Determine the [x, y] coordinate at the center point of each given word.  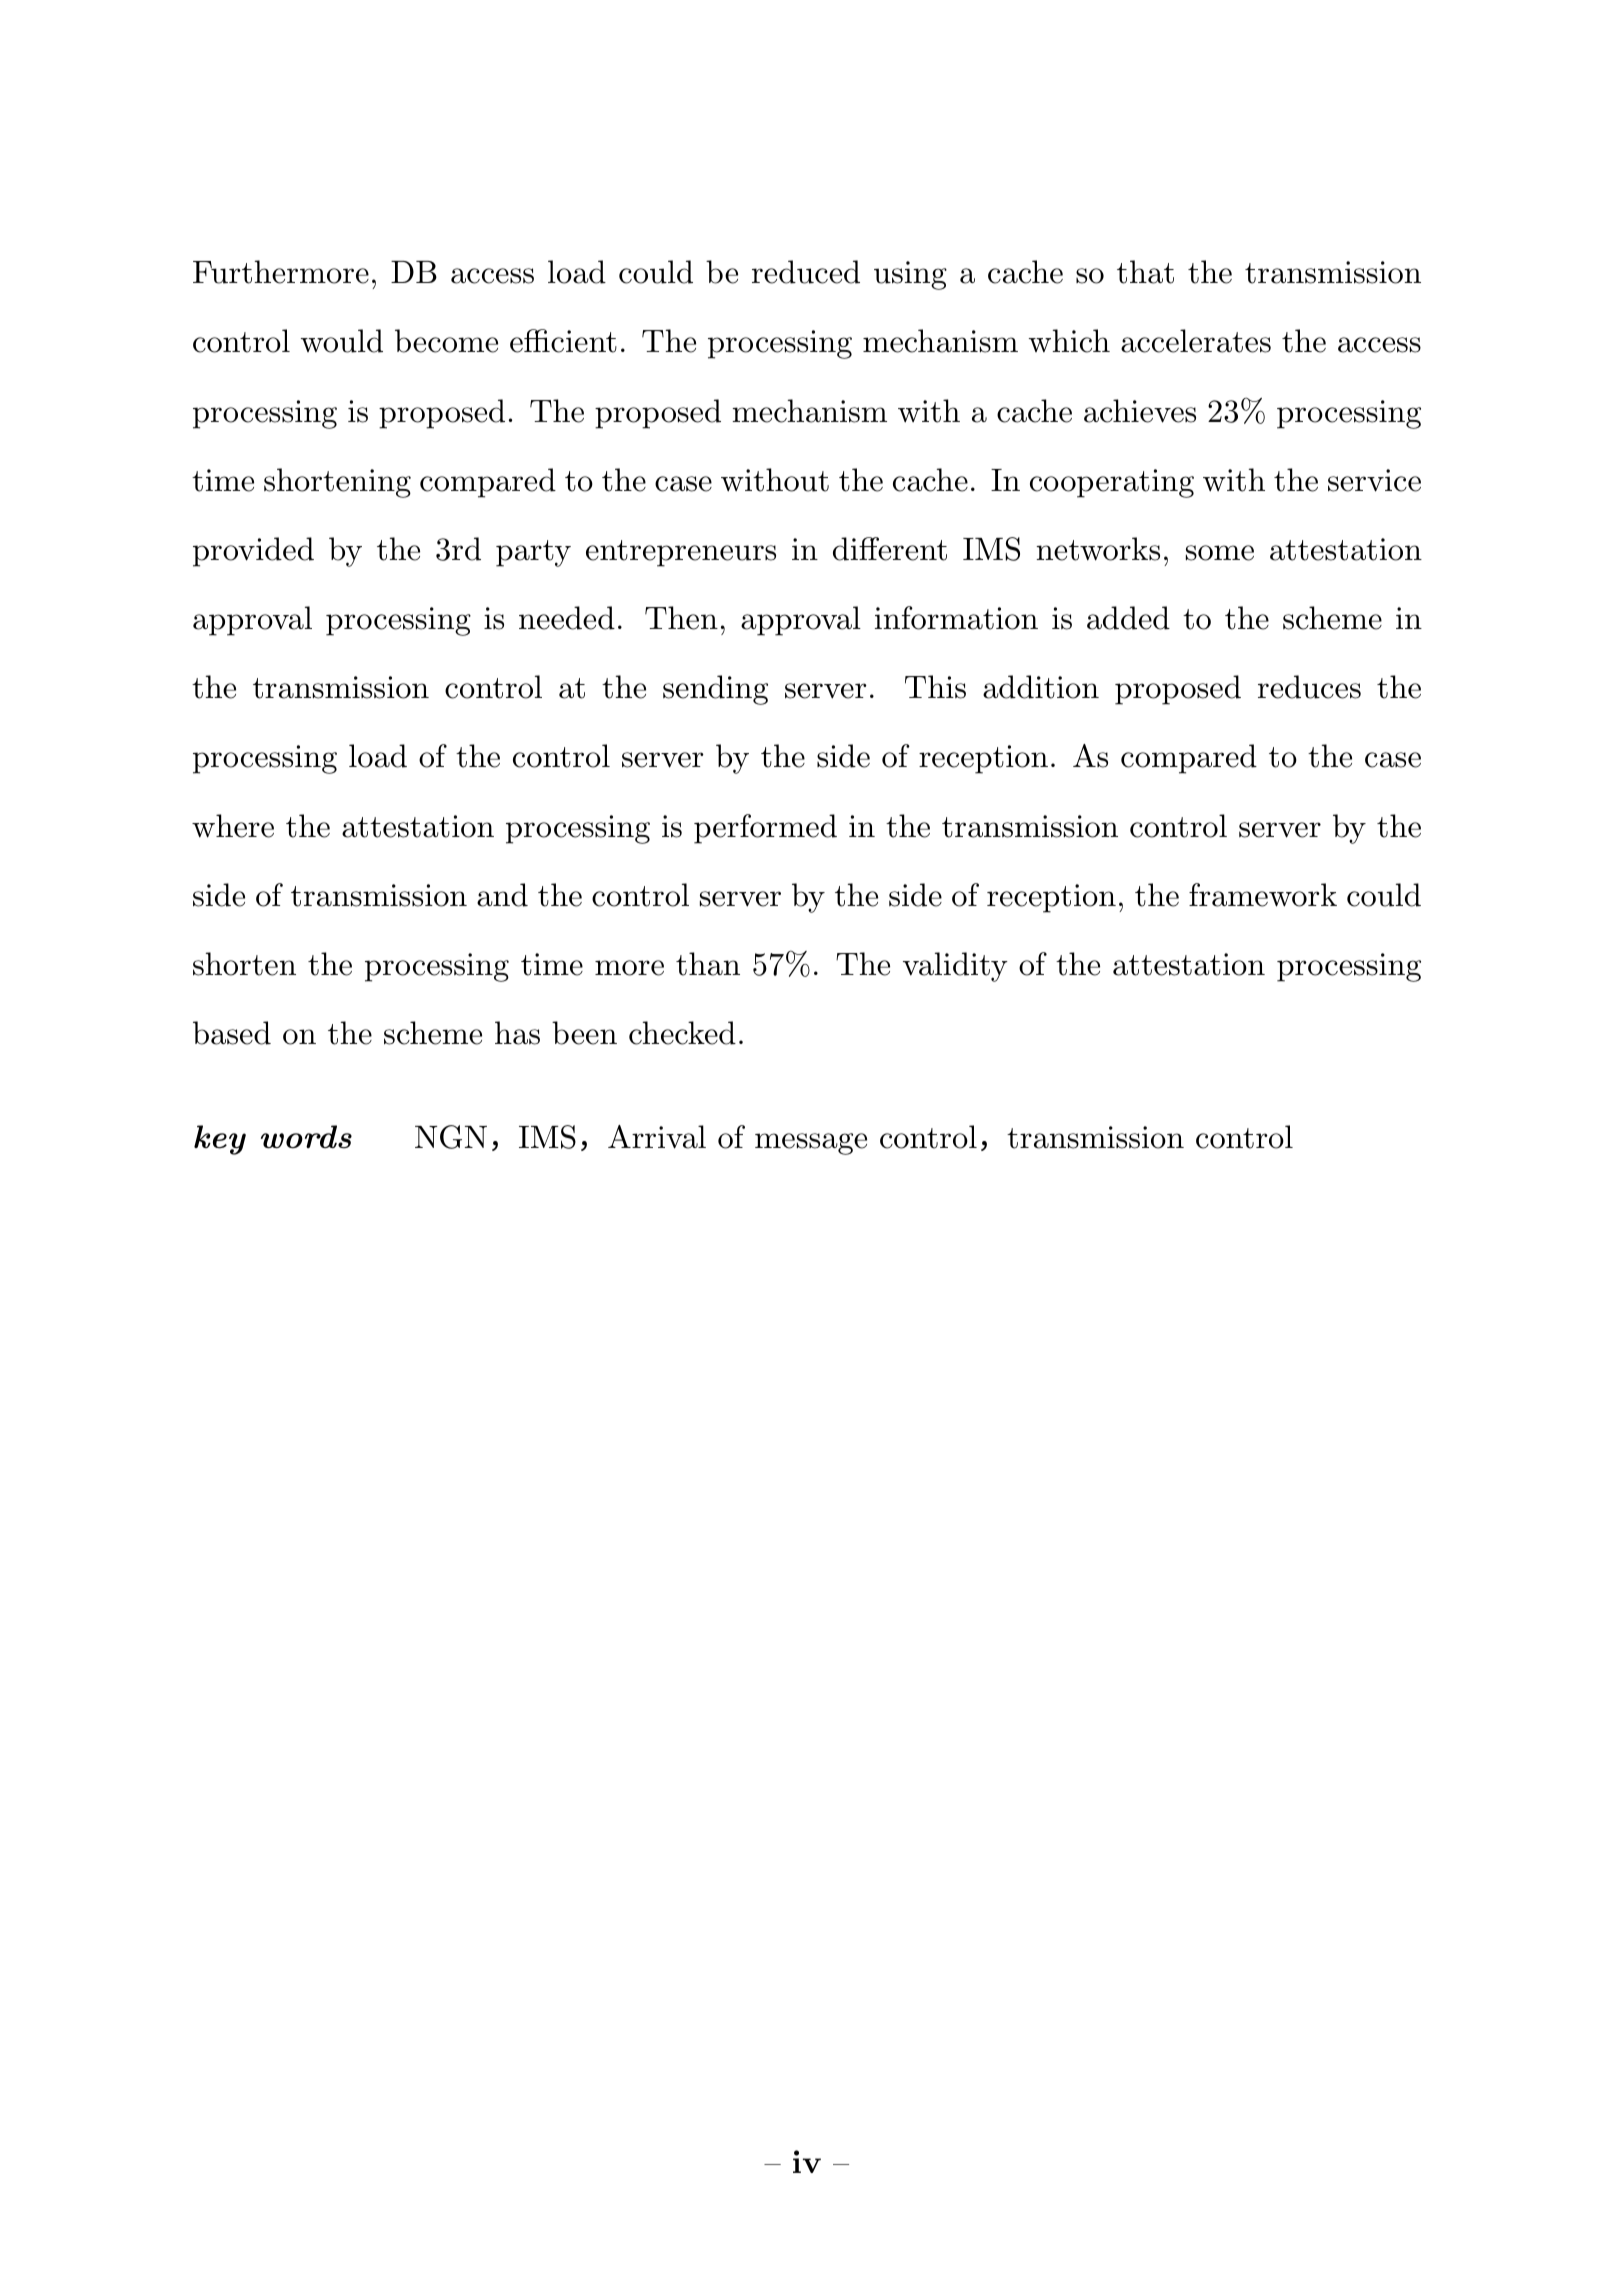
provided [253, 552]
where [233, 826]
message [811, 1144]
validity [955, 967]
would [342, 341]
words [306, 1137]
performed [765, 829]
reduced [806, 272]
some [1220, 553]
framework [1263, 895]
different [890, 549]
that [1145, 272]
